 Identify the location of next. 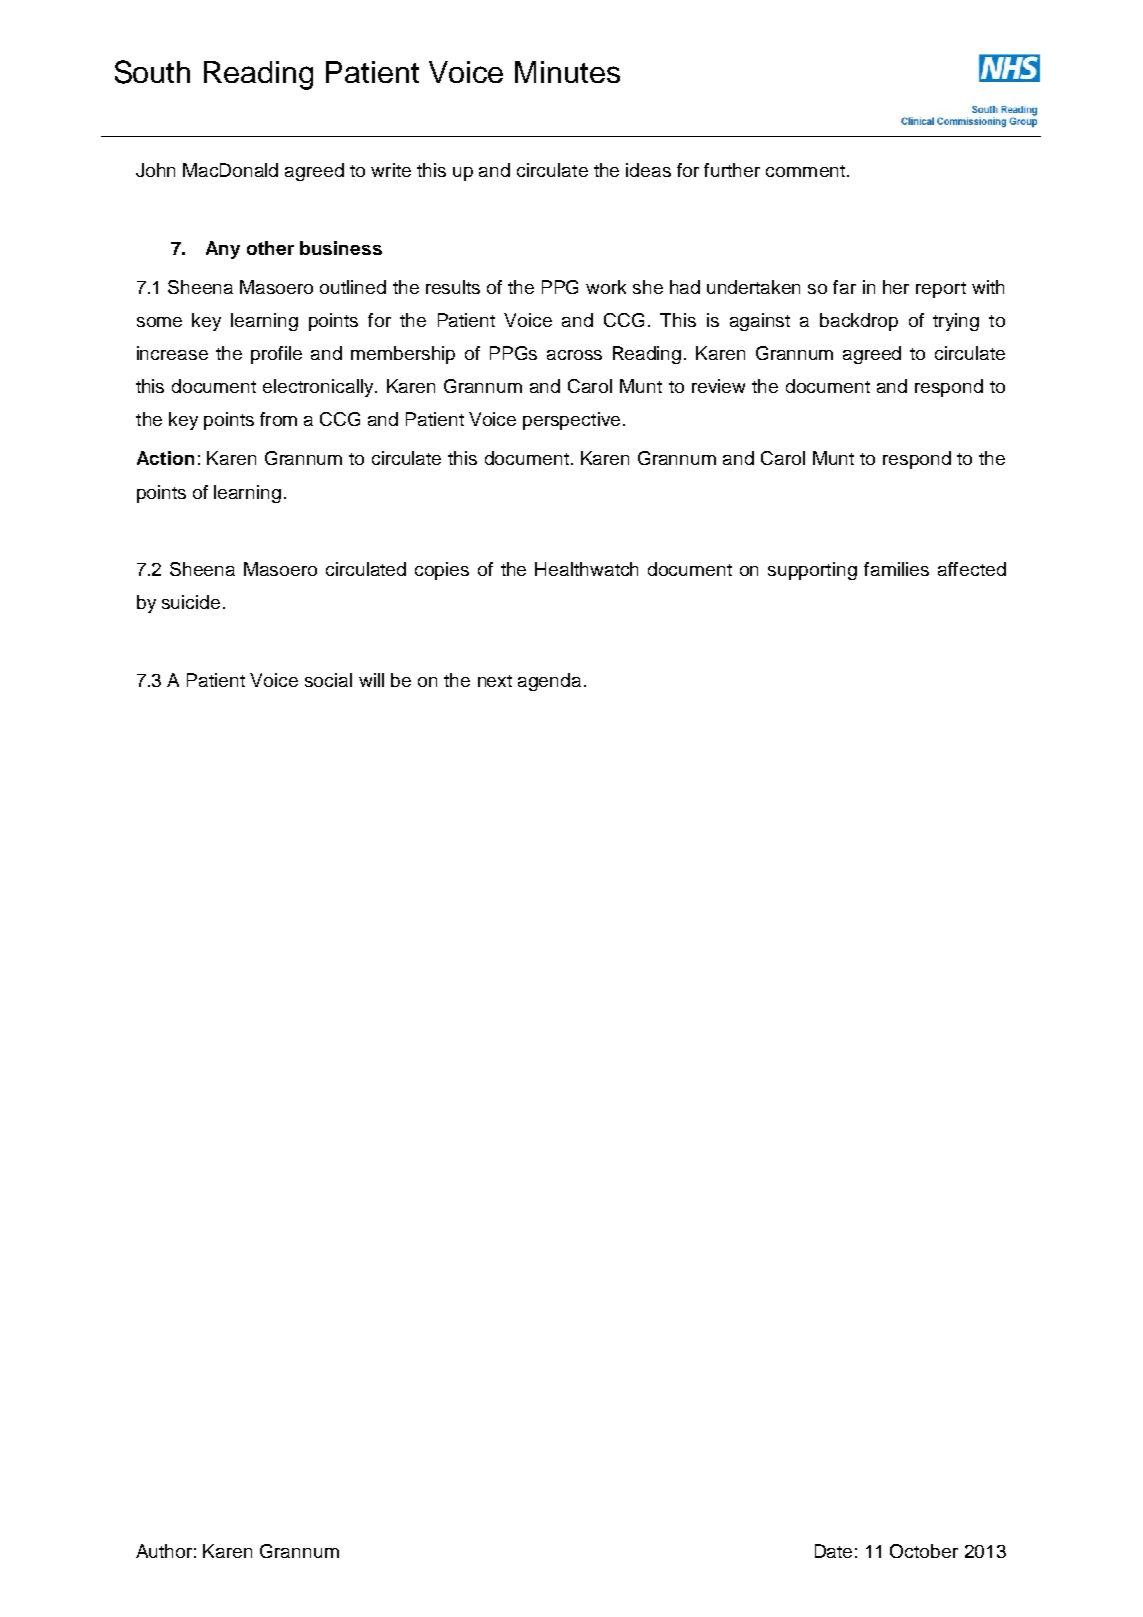
(495, 681).
